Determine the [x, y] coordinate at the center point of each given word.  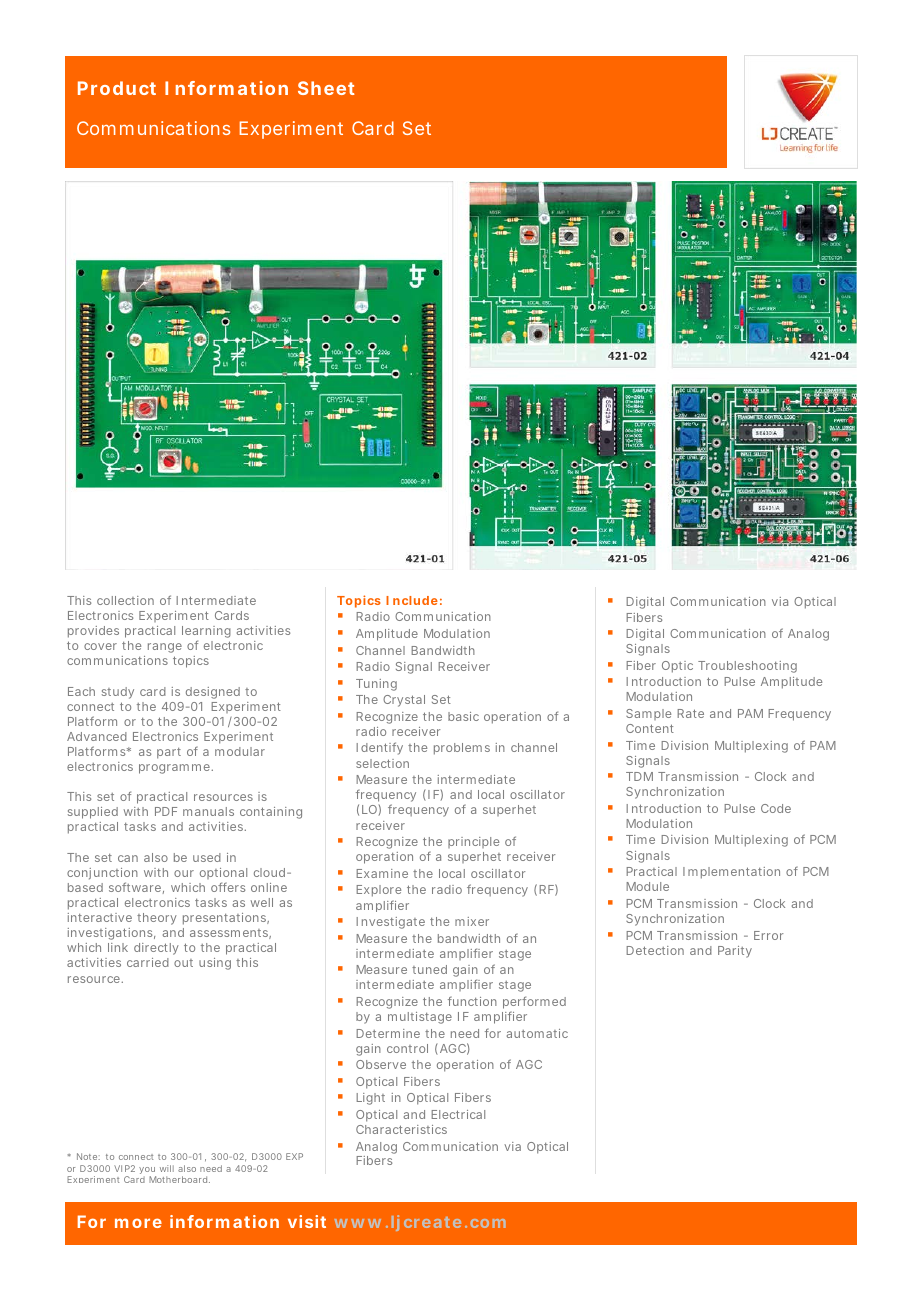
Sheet [326, 88]
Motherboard [179, 1179]
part [169, 753]
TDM [639, 776]
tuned [429, 969]
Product [117, 88]
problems [462, 749]
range [165, 648]
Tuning [376, 685]
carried [148, 962]
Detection [655, 950]
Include [412, 600]
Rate [690, 713]
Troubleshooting [747, 667]
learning [206, 633]
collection [125, 600]
